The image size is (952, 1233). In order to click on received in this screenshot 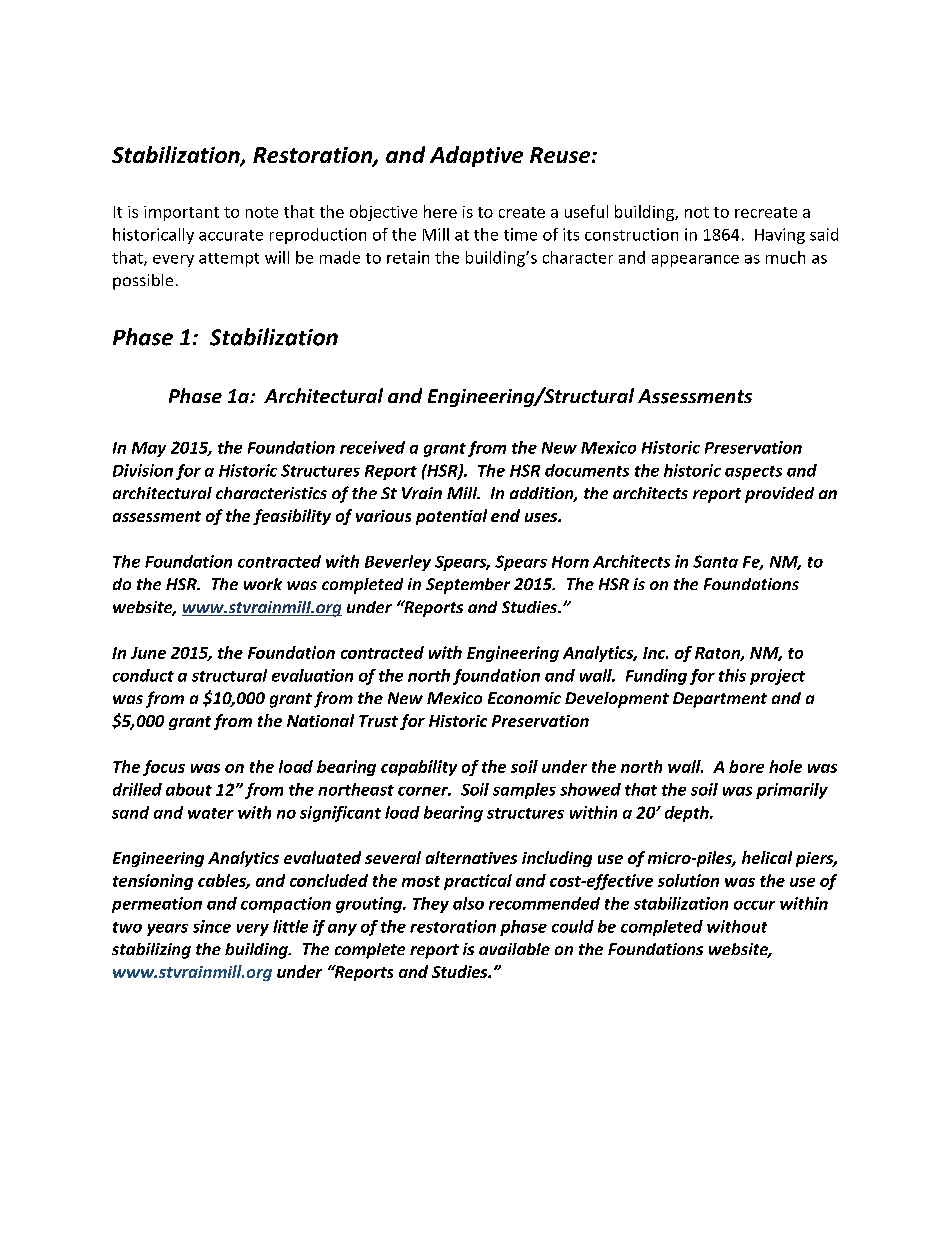, I will do `click(372, 447)`.
